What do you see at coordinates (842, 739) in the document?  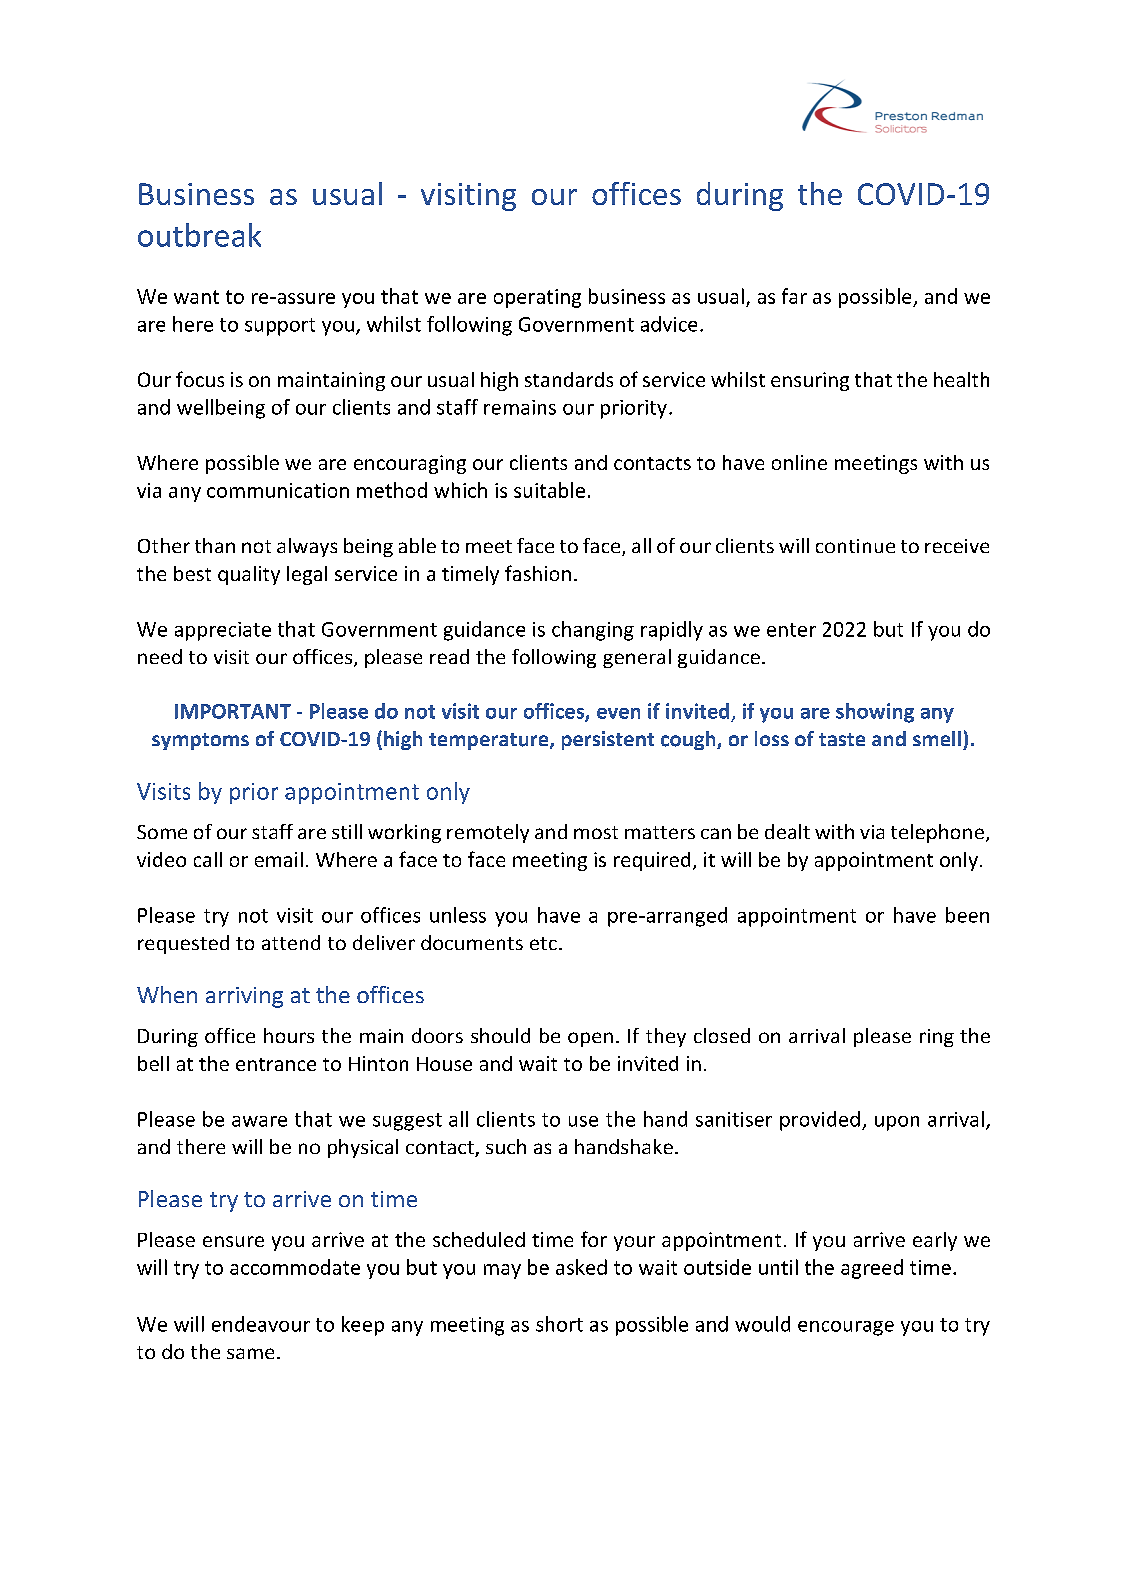 I see `taste` at bounding box center [842, 739].
